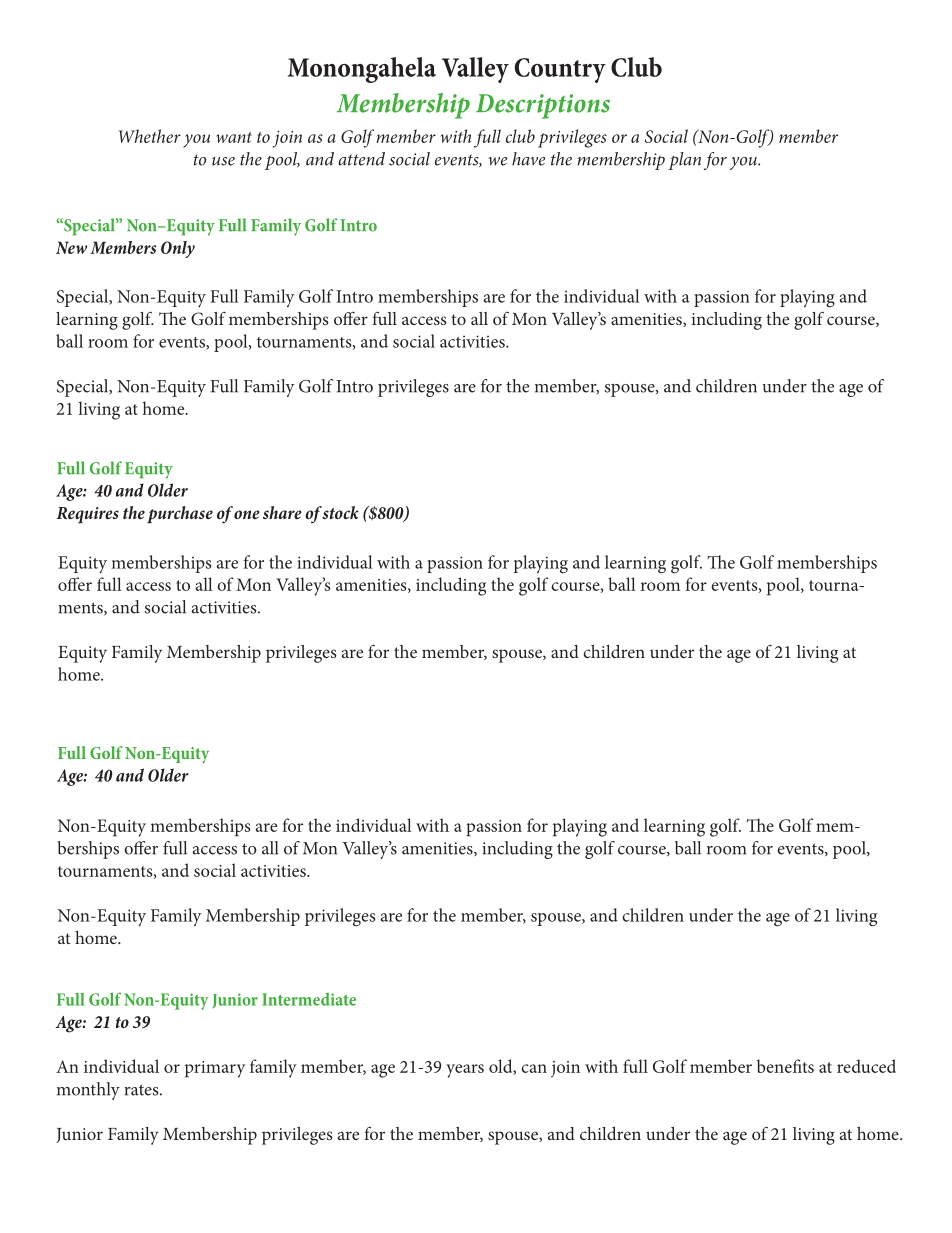  I want to click on benefits, so click(785, 1066).
